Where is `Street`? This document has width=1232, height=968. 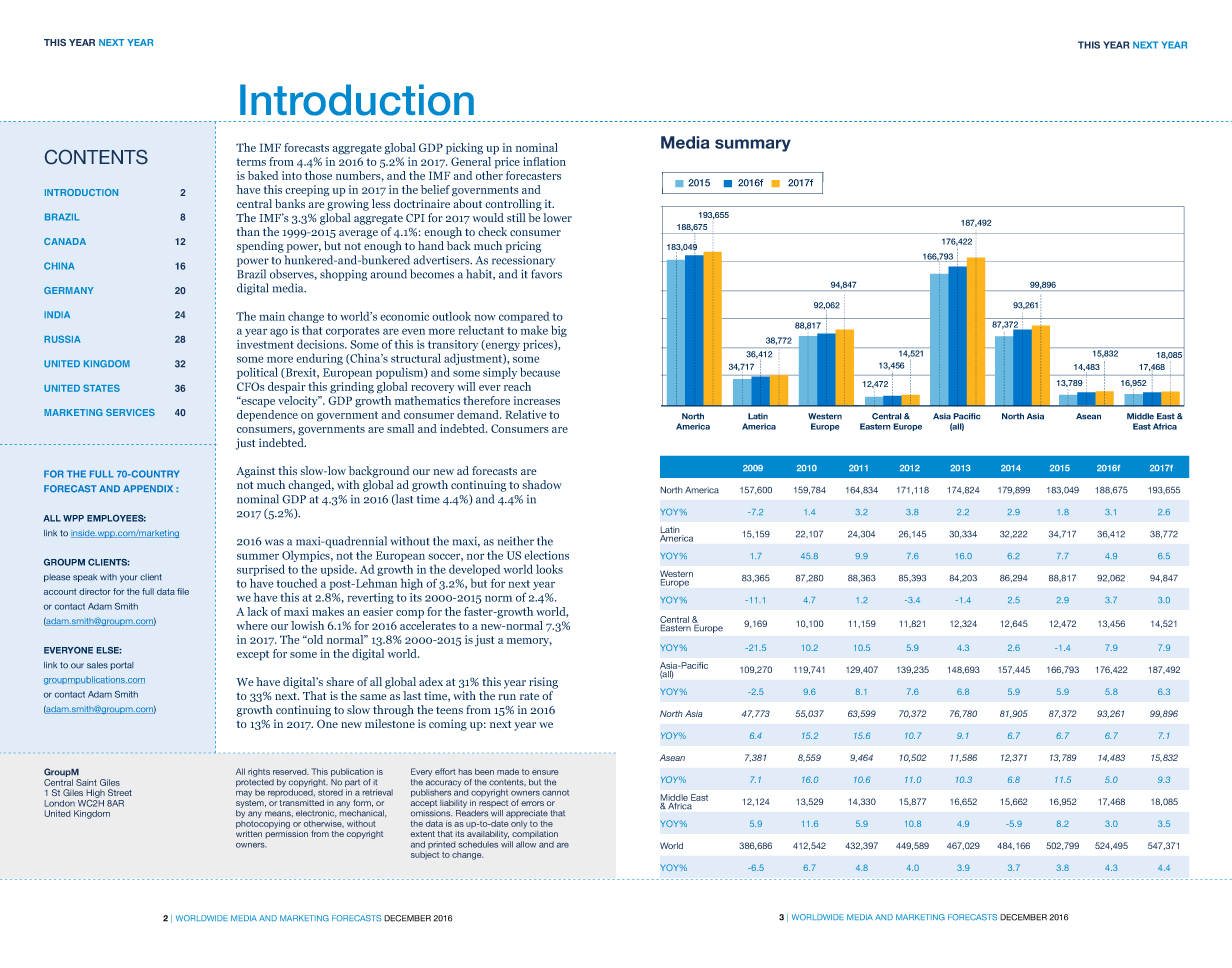
Street is located at coordinates (120, 792).
